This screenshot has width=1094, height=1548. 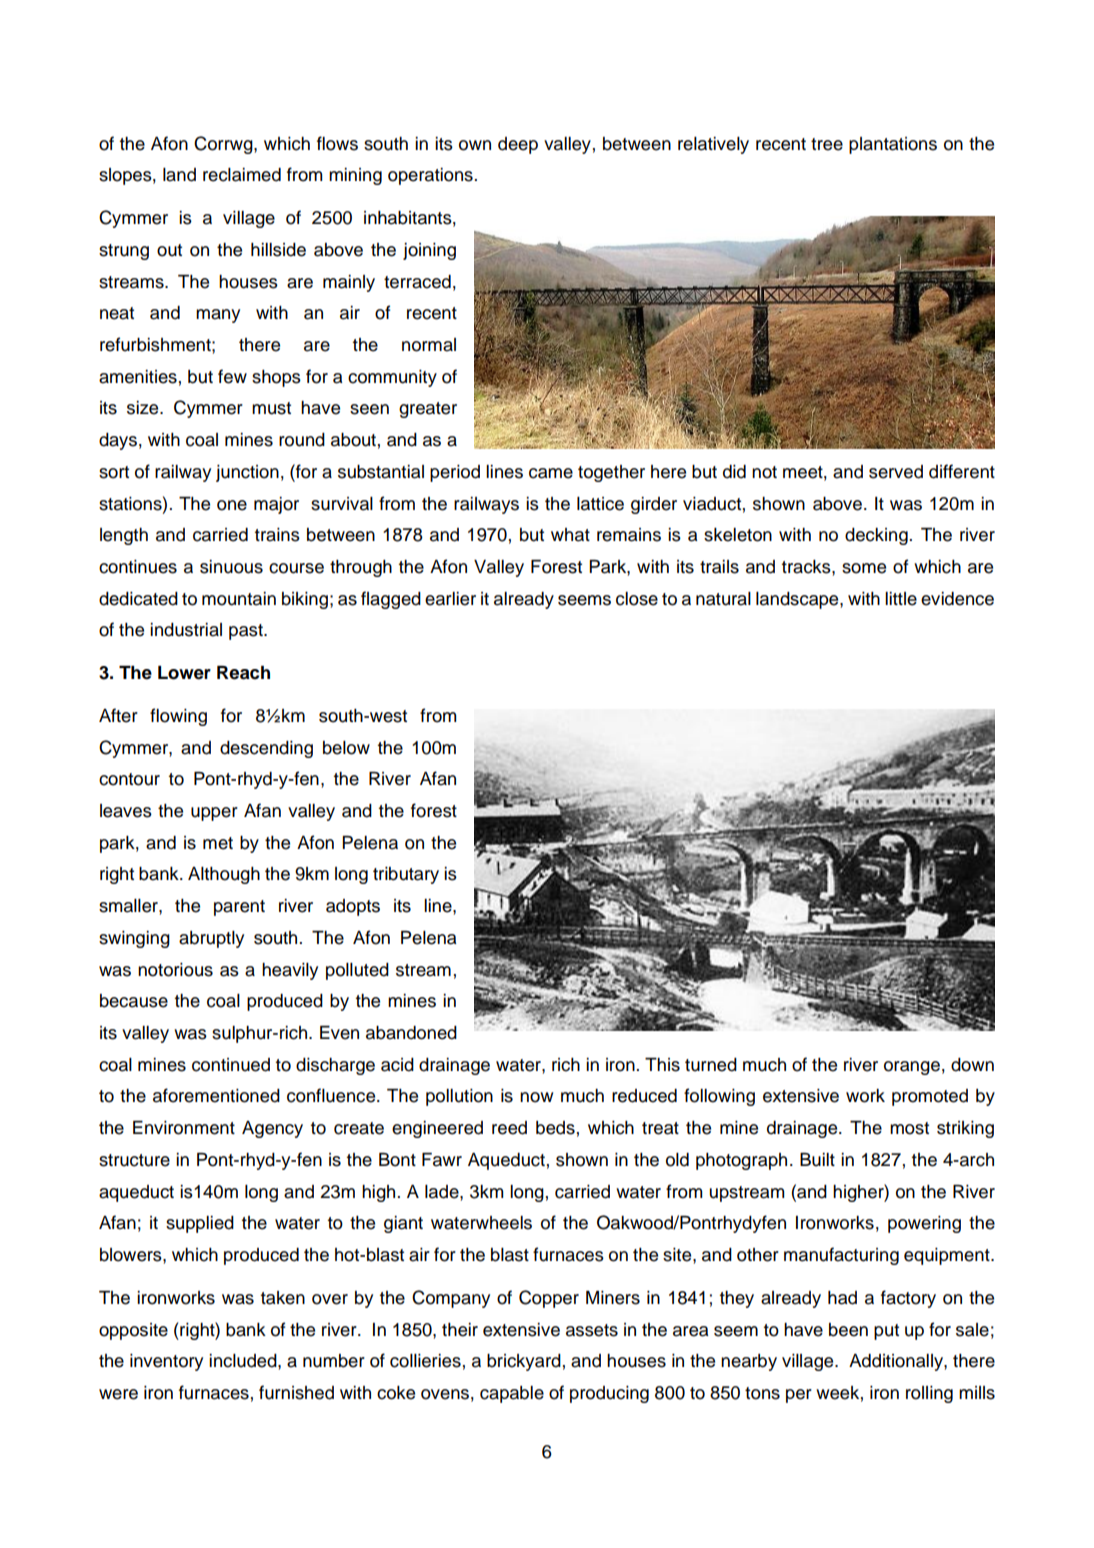 I want to click on what, so click(x=570, y=535).
